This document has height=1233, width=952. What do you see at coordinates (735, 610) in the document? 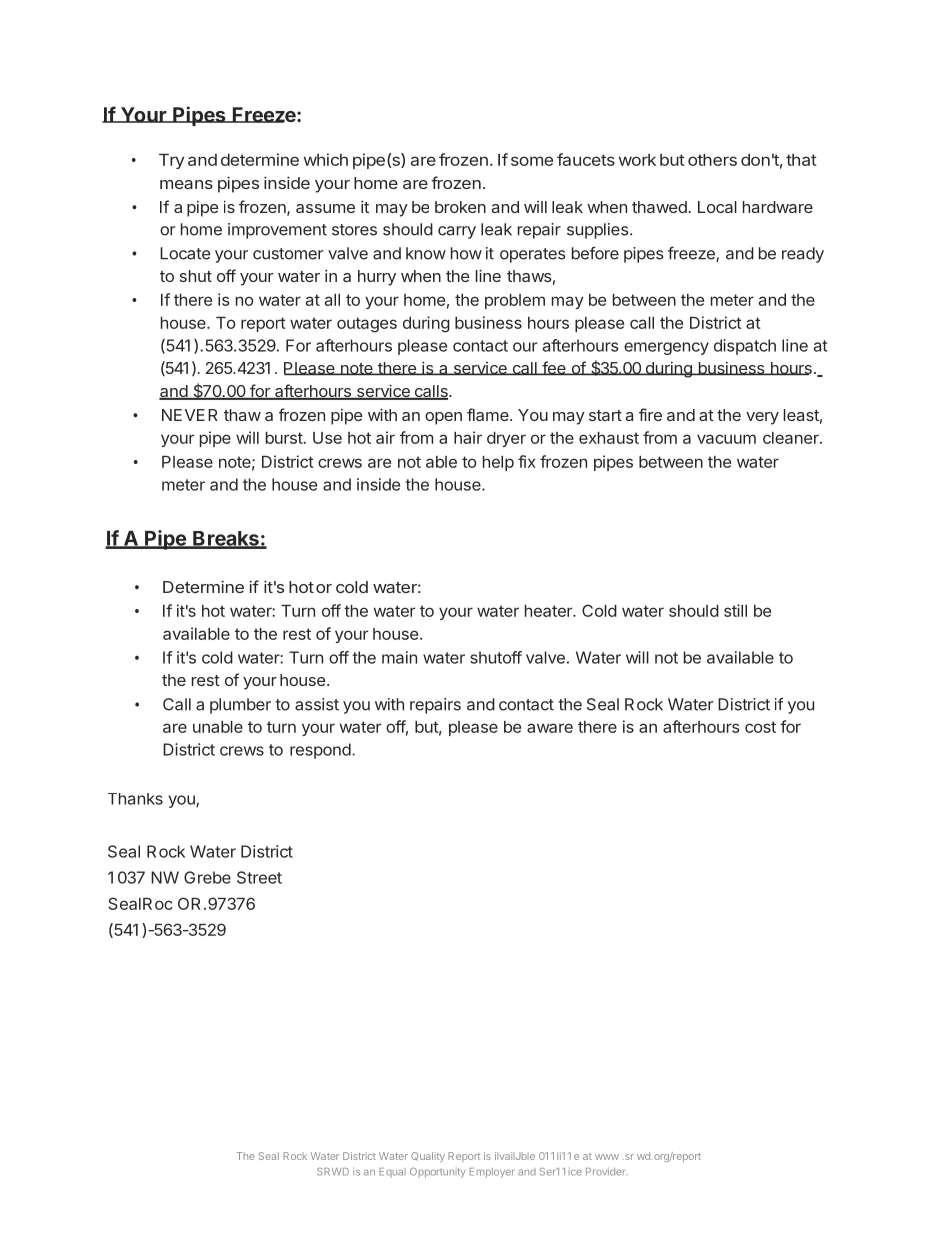
I see `still` at bounding box center [735, 610].
